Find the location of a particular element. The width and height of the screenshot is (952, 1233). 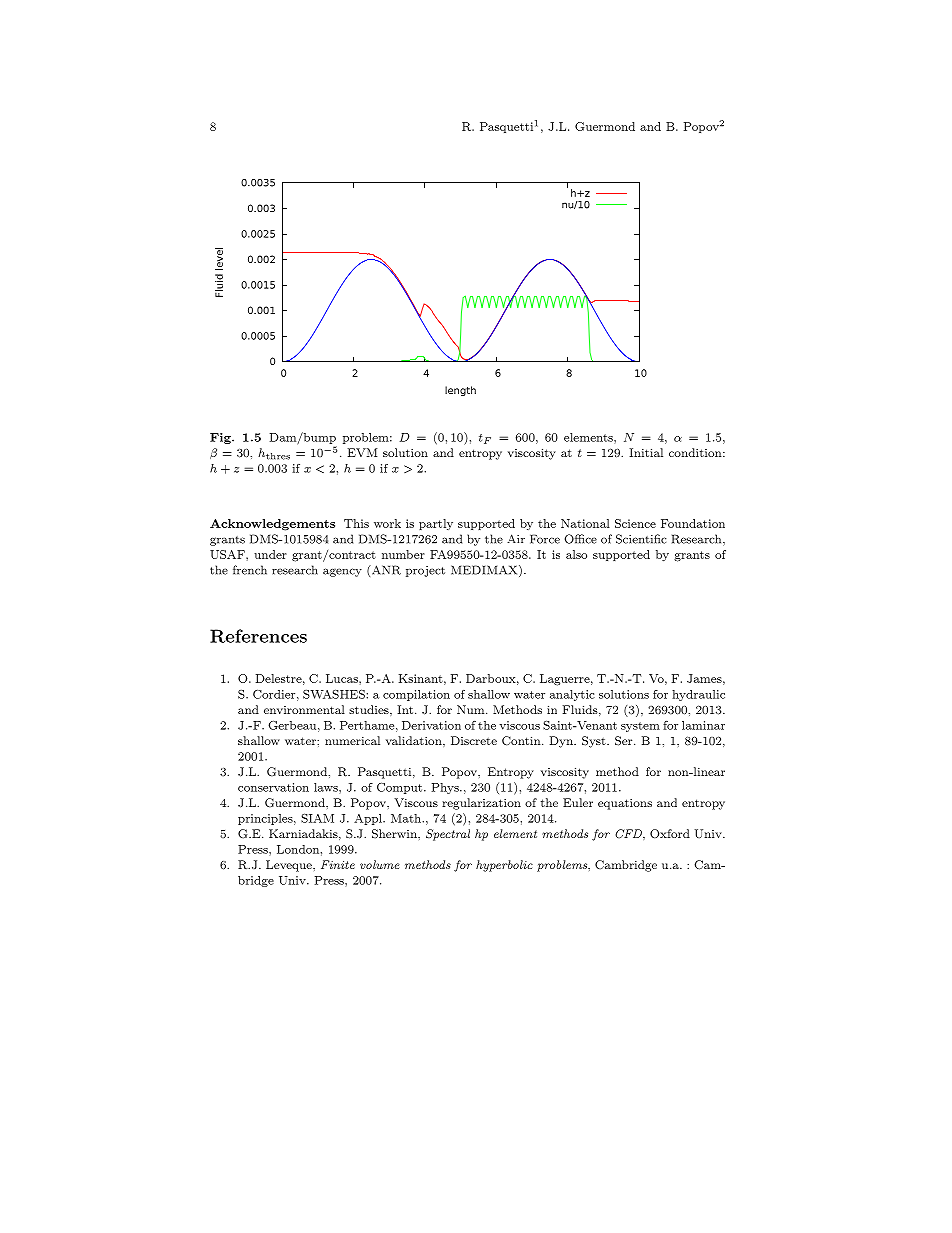

equations is located at coordinates (625, 804).
